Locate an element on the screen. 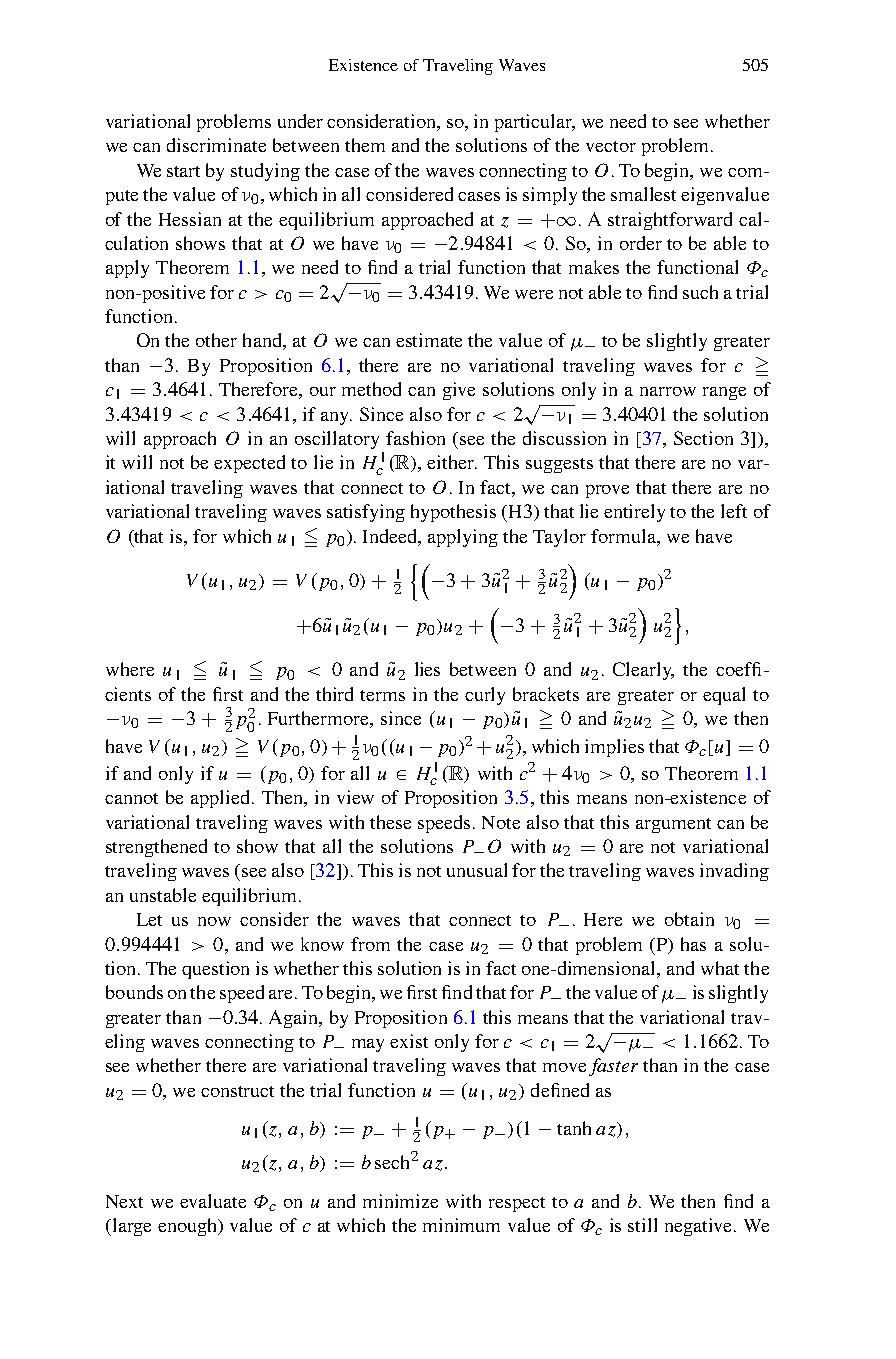  from is located at coordinates (370, 944).
